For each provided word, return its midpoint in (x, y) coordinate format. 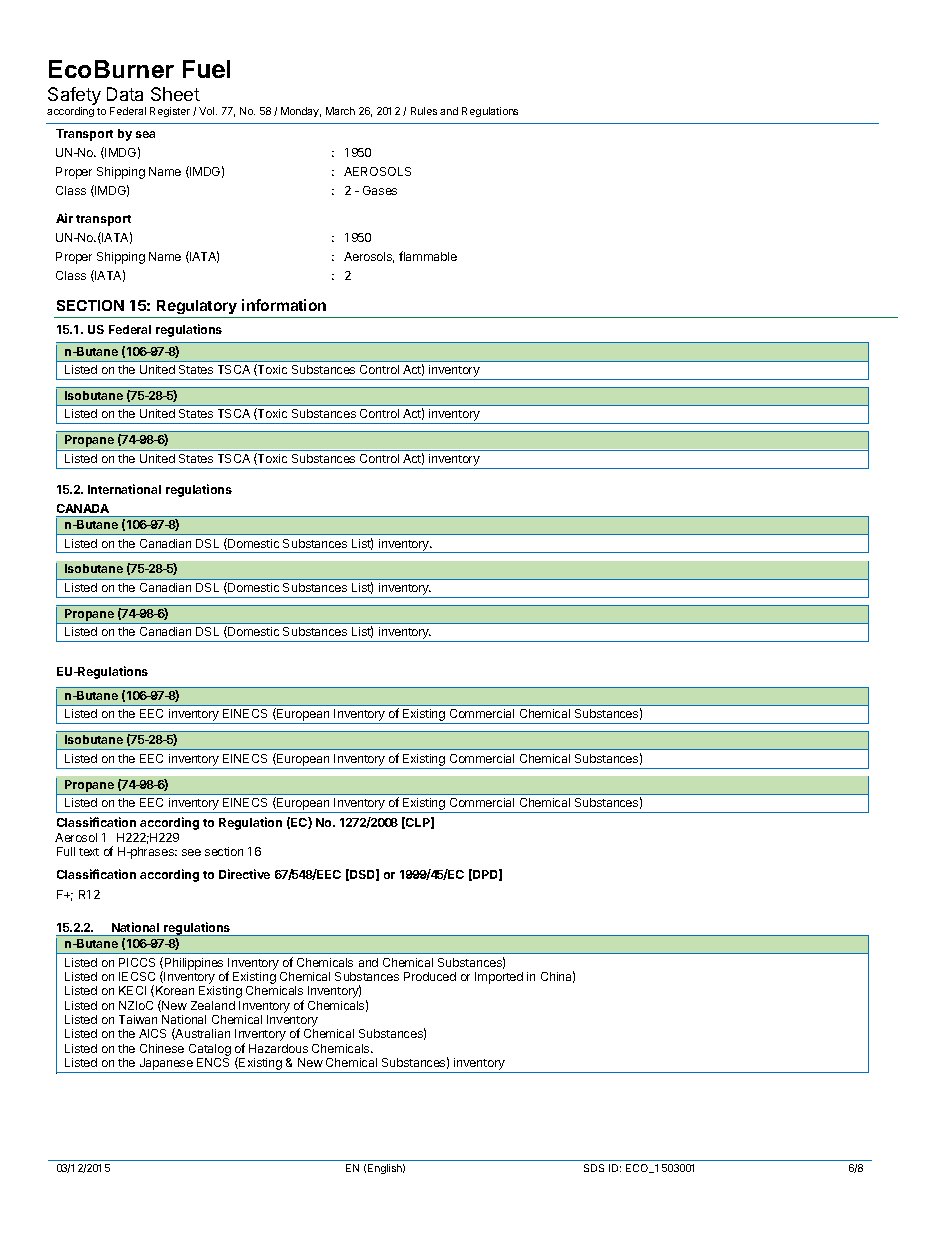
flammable (428, 256)
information (284, 305)
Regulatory (197, 309)
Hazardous (278, 1048)
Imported (499, 978)
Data (125, 94)
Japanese (166, 1065)
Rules (424, 111)
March (340, 111)
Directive (244, 874)
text (89, 852)
